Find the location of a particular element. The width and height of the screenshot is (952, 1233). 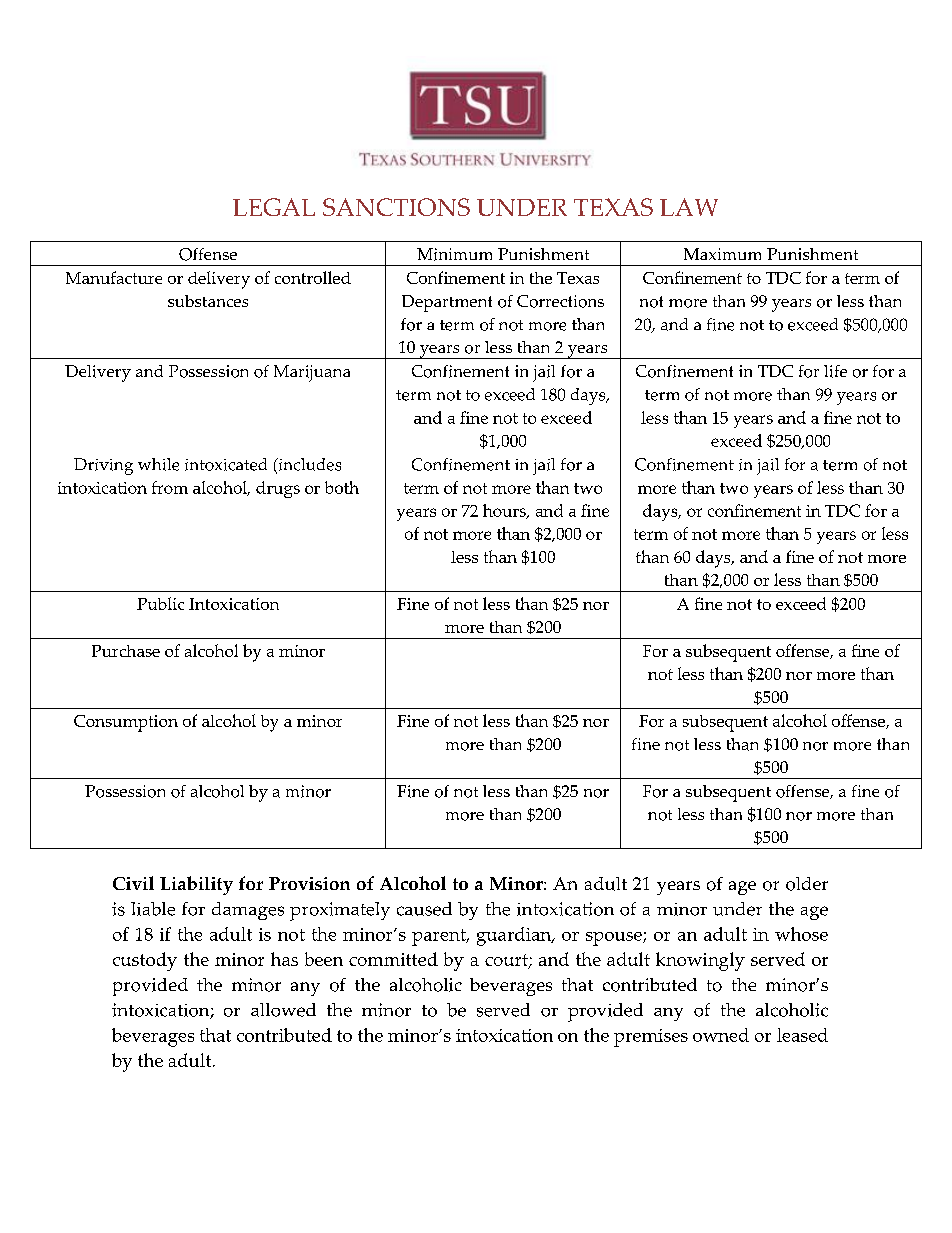

Maximum is located at coordinates (722, 254).
